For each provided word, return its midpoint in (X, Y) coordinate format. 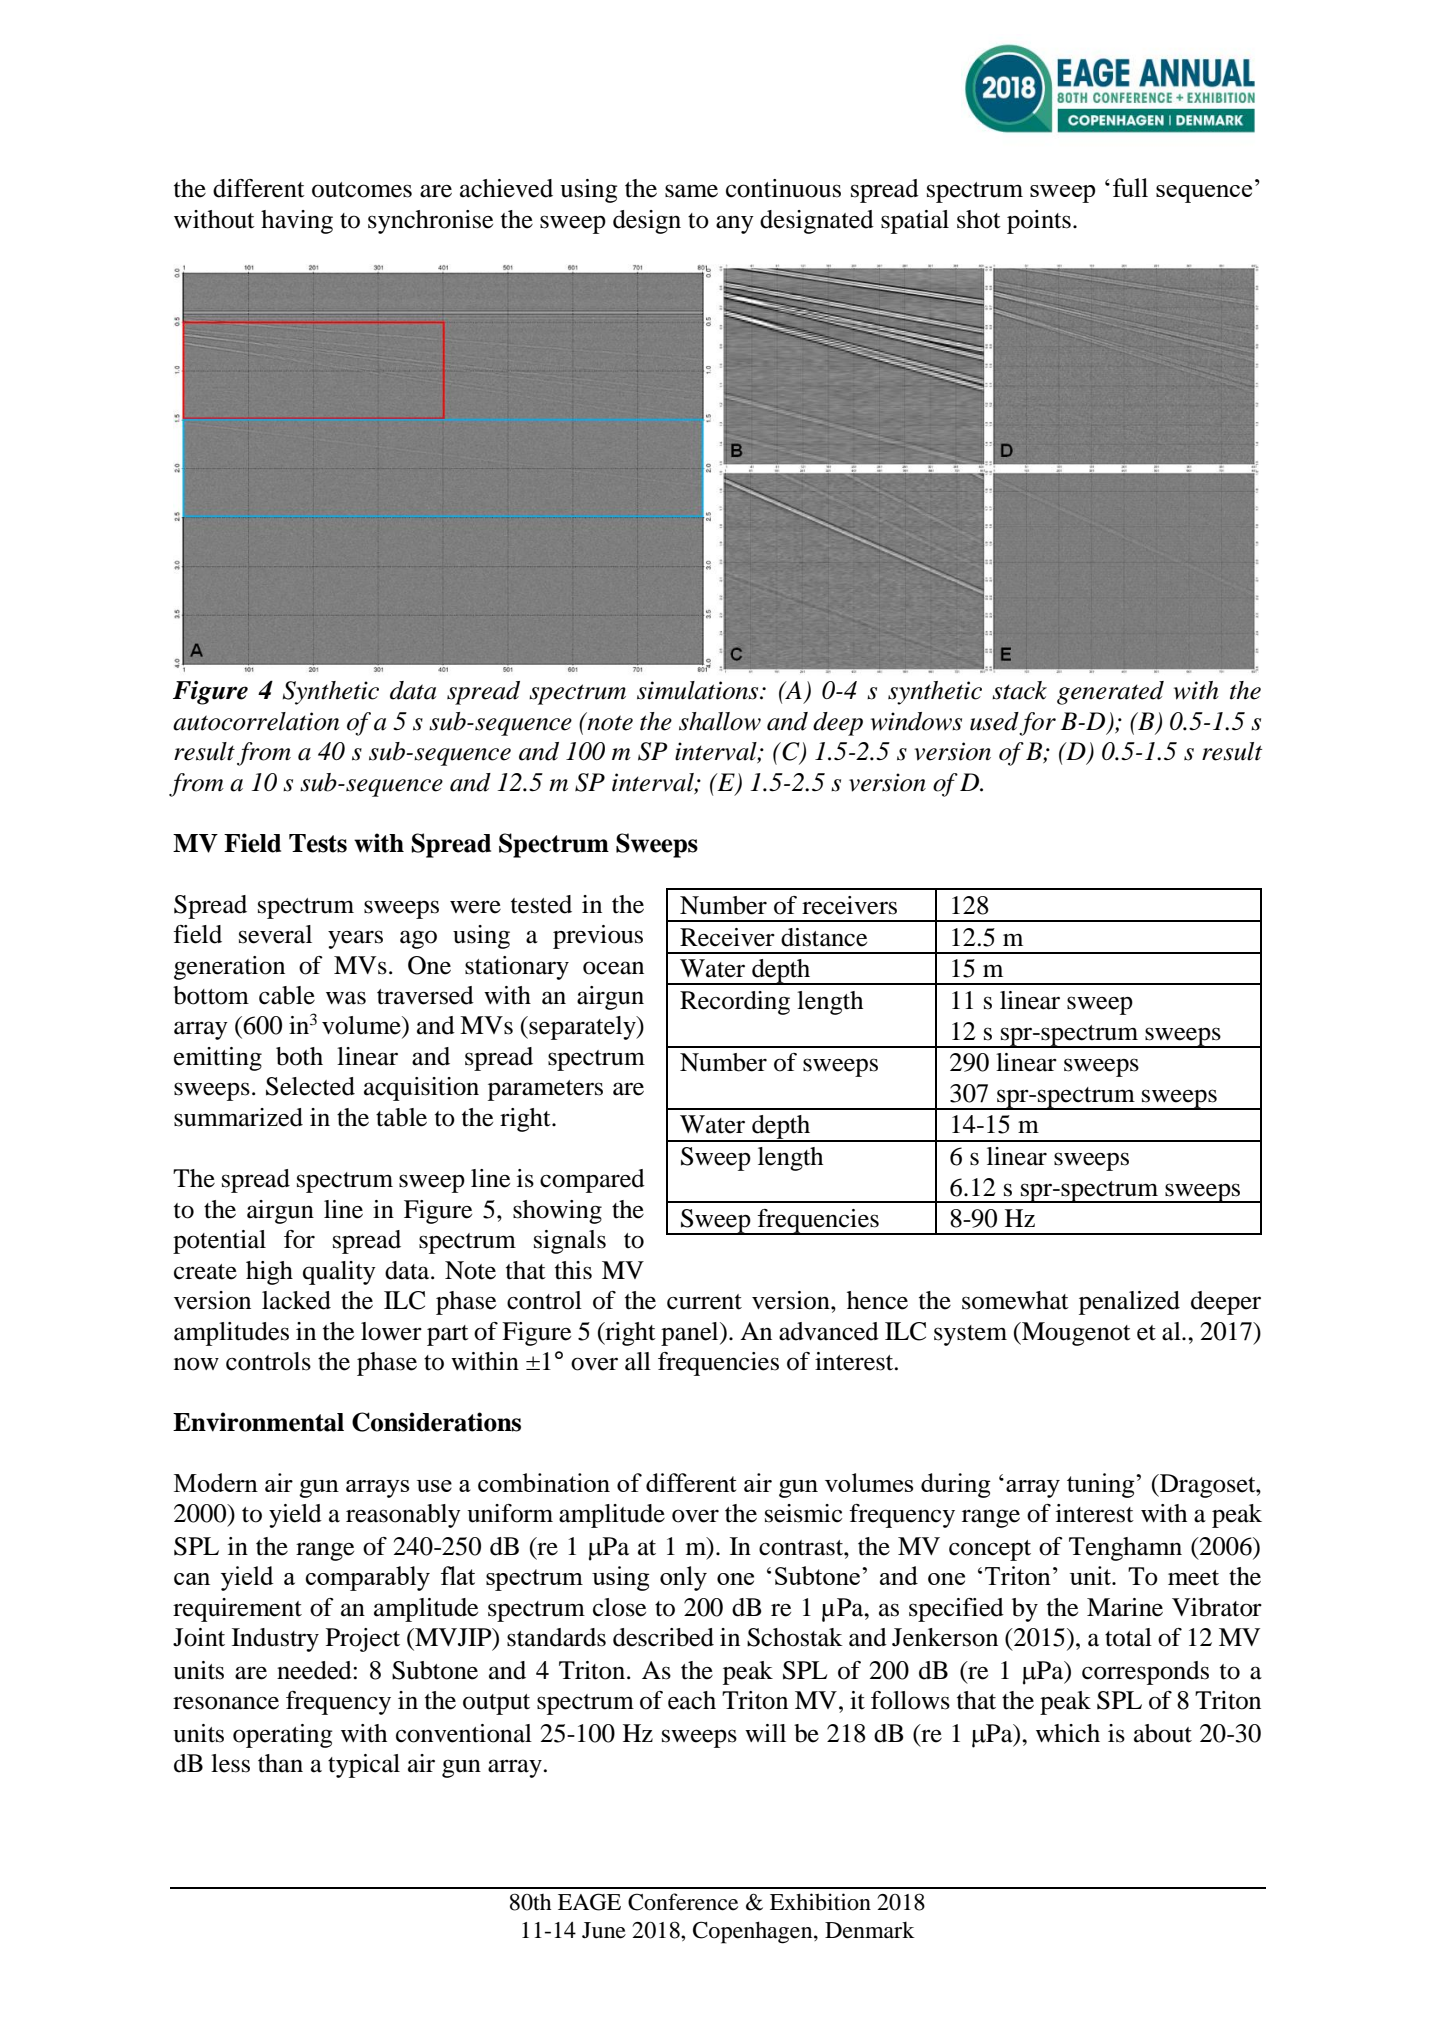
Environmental (258, 1422)
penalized (1129, 1303)
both (299, 1056)
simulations (699, 690)
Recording (735, 1003)
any (735, 224)
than (280, 1763)
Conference (683, 1902)
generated (1110, 693)
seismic (803, 1513)
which (1068, 1733)
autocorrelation (256, 721)
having (297, 222)
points (1039, 222)
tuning (1102, 1485)
